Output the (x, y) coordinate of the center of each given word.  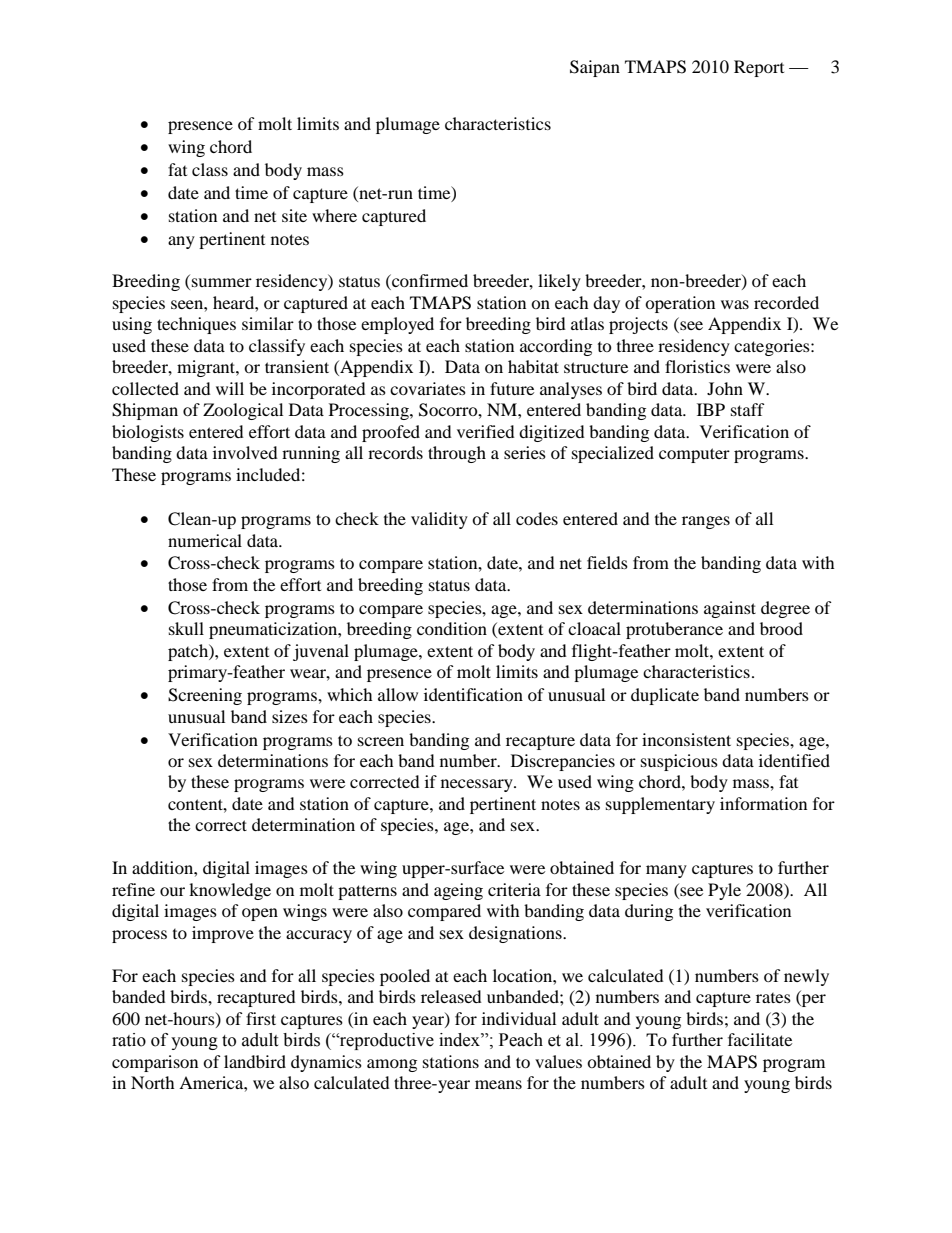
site (294, 215)
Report (759, 68)
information (763, 803)
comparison (155, 1063)
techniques (196, 325)
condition (452, 628)
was (735, 304)
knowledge (230, 891)
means (498, 1084)
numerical (205, 540)
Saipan (595, 68)
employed (397, 325)
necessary (478, 785)
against (730, 609)
